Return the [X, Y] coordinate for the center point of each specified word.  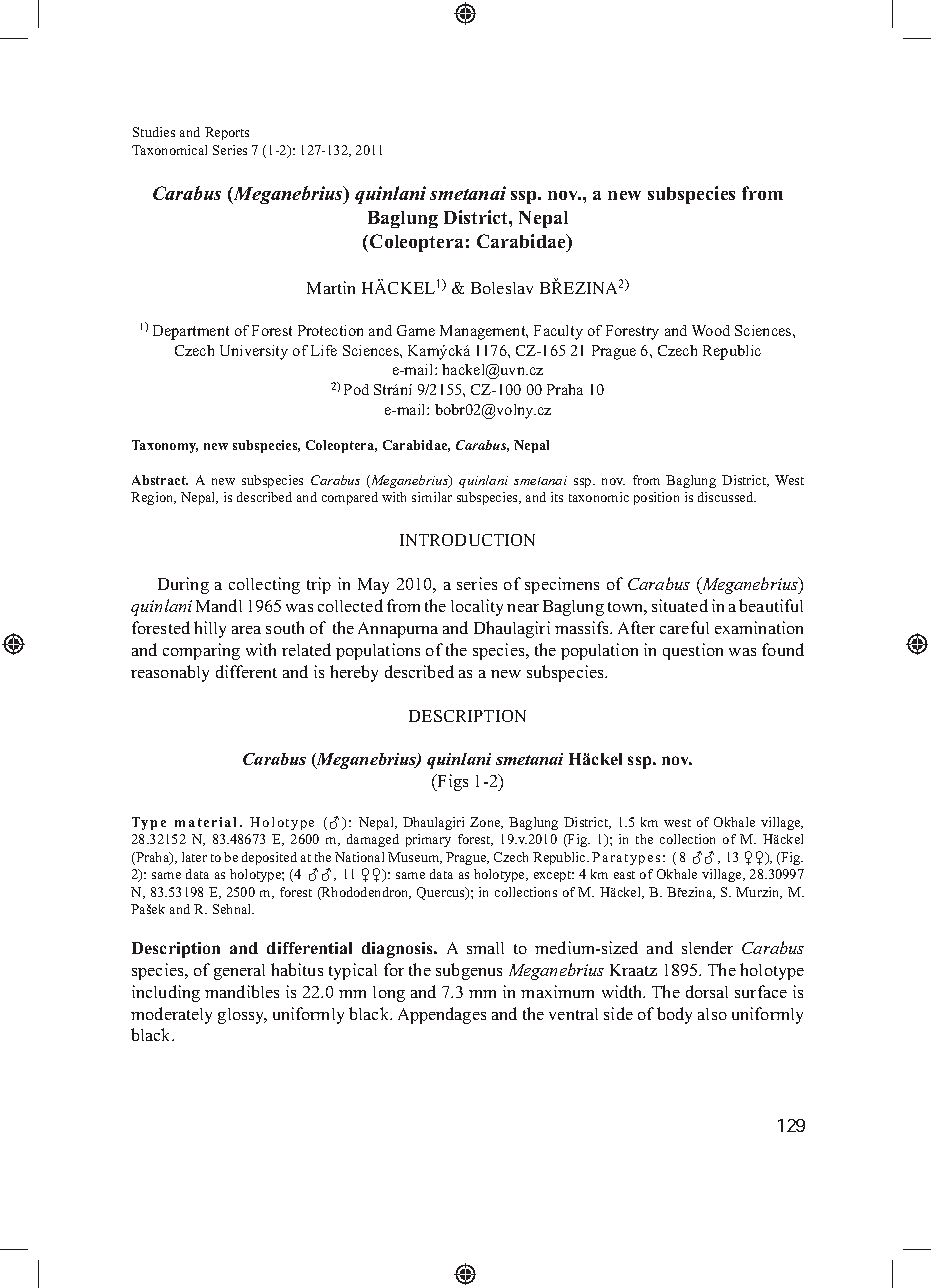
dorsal [707, 991]
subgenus [469, 971]
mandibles [242, 991]
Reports [227, 133]
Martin [331, 287]
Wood [711, 330]
